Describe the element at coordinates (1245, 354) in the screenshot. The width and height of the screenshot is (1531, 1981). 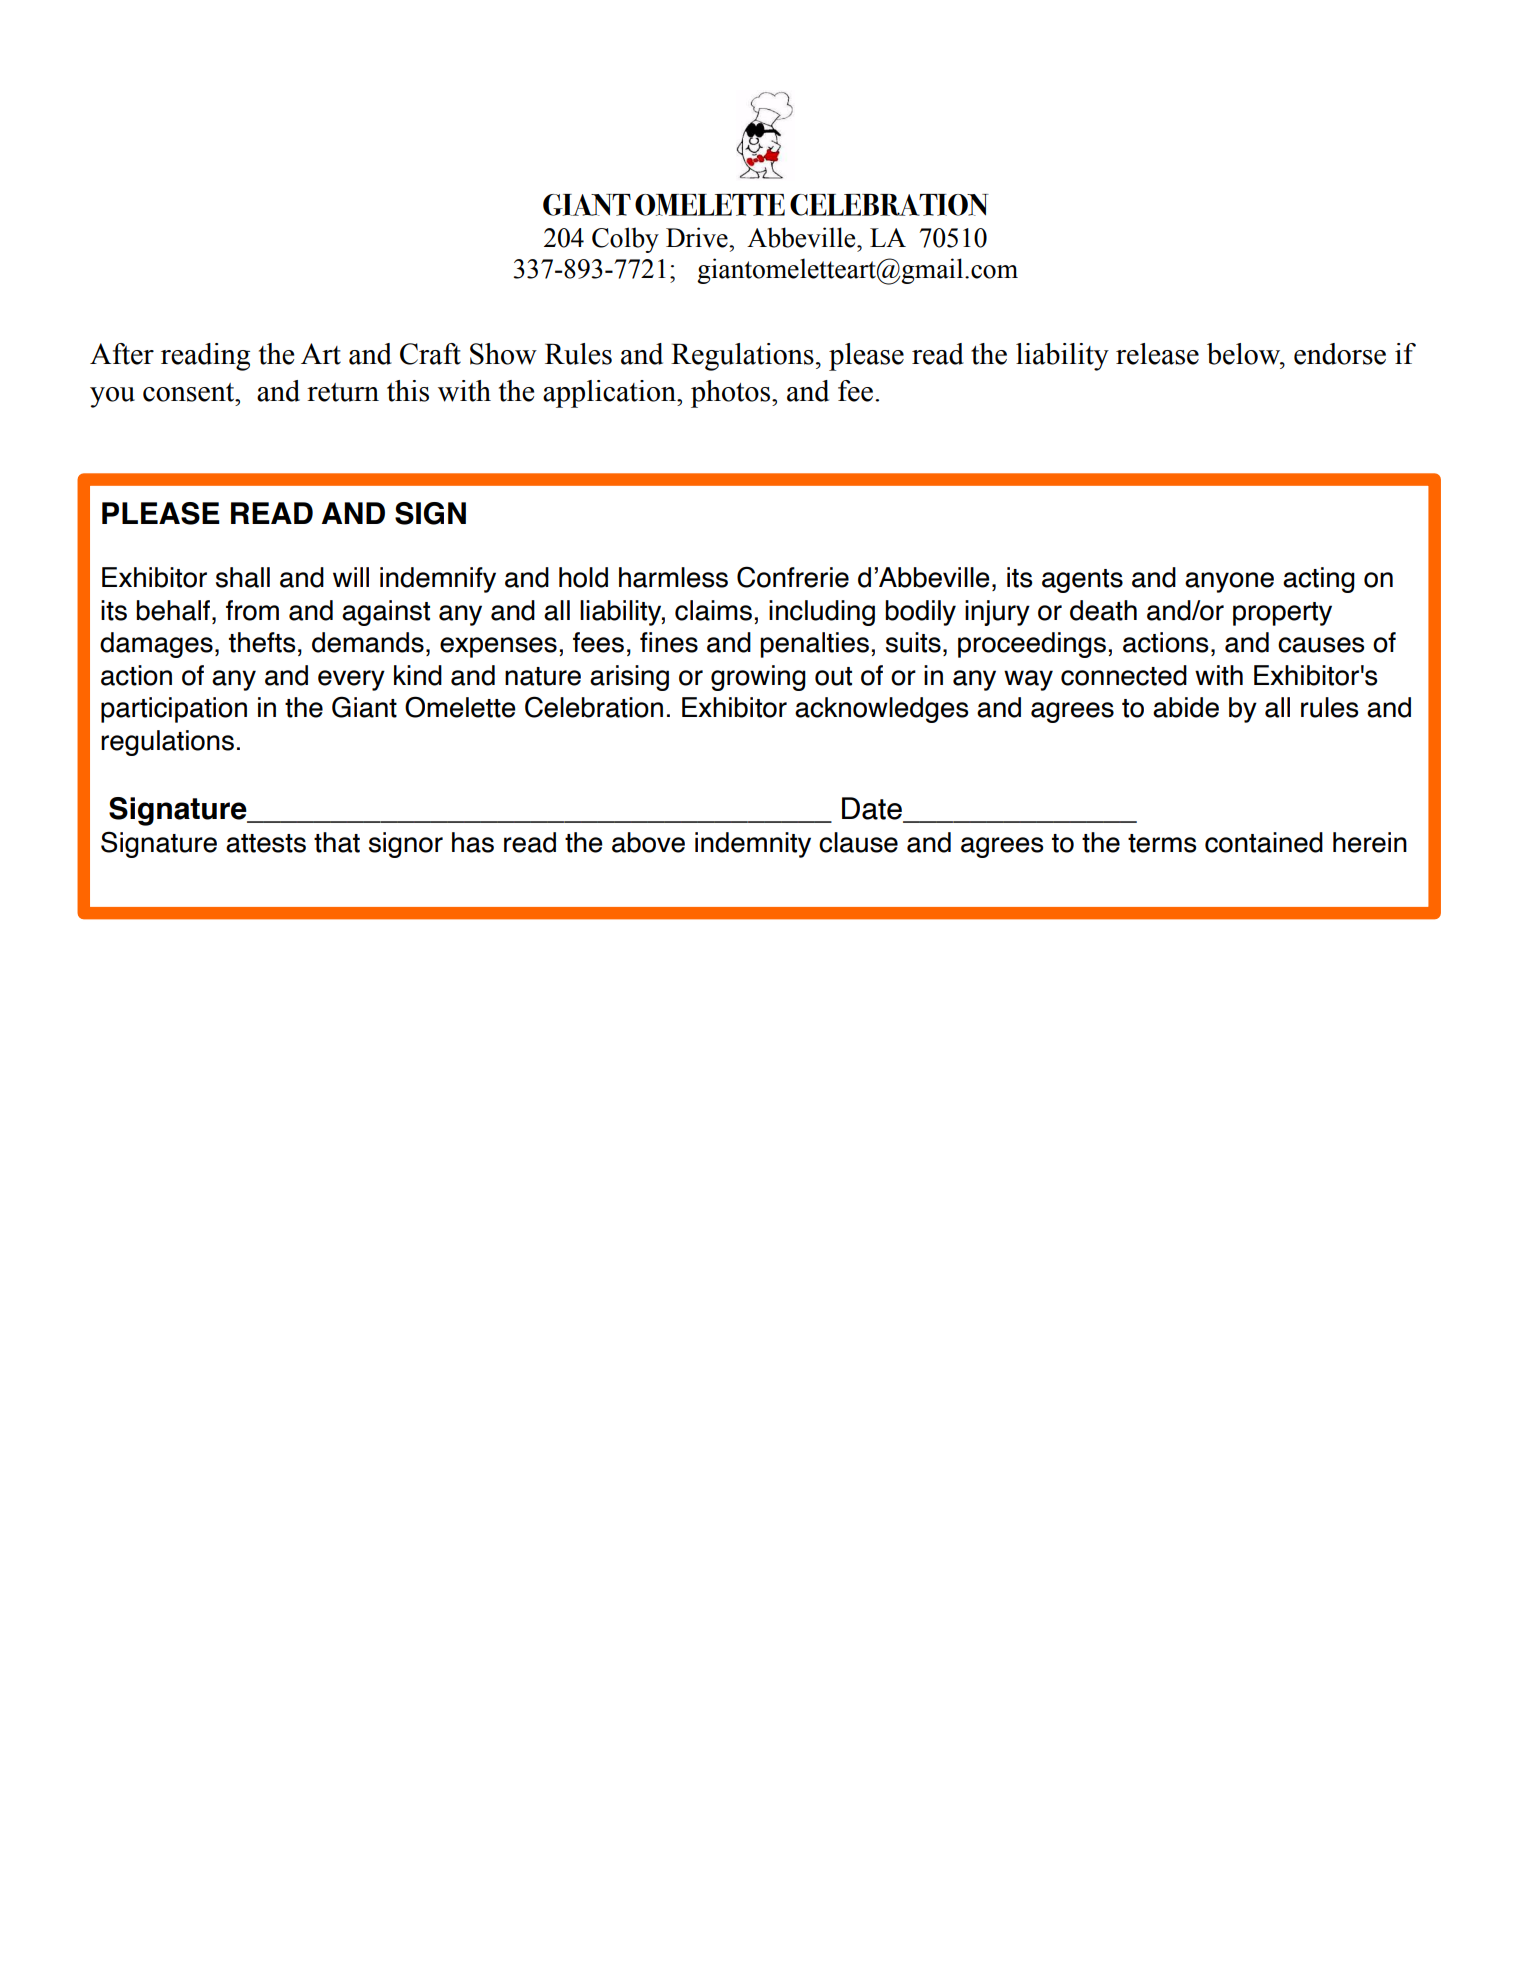
I see `below` at that location.
